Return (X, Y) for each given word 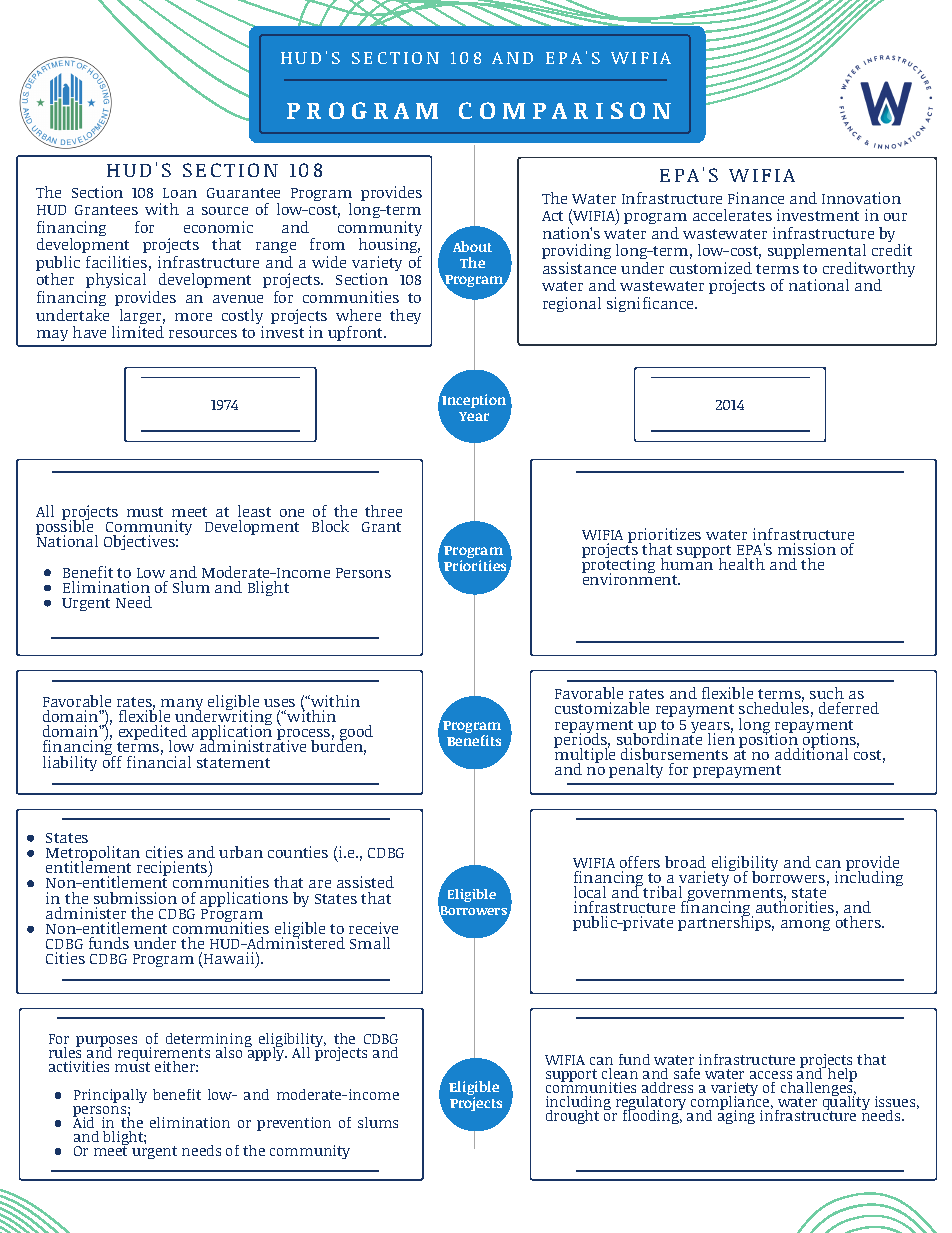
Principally (110, 1096)
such (827, 693)
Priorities (476, 567)
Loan (180, 193)
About (472, 246)
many (181, 706)
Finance (756, 198)
